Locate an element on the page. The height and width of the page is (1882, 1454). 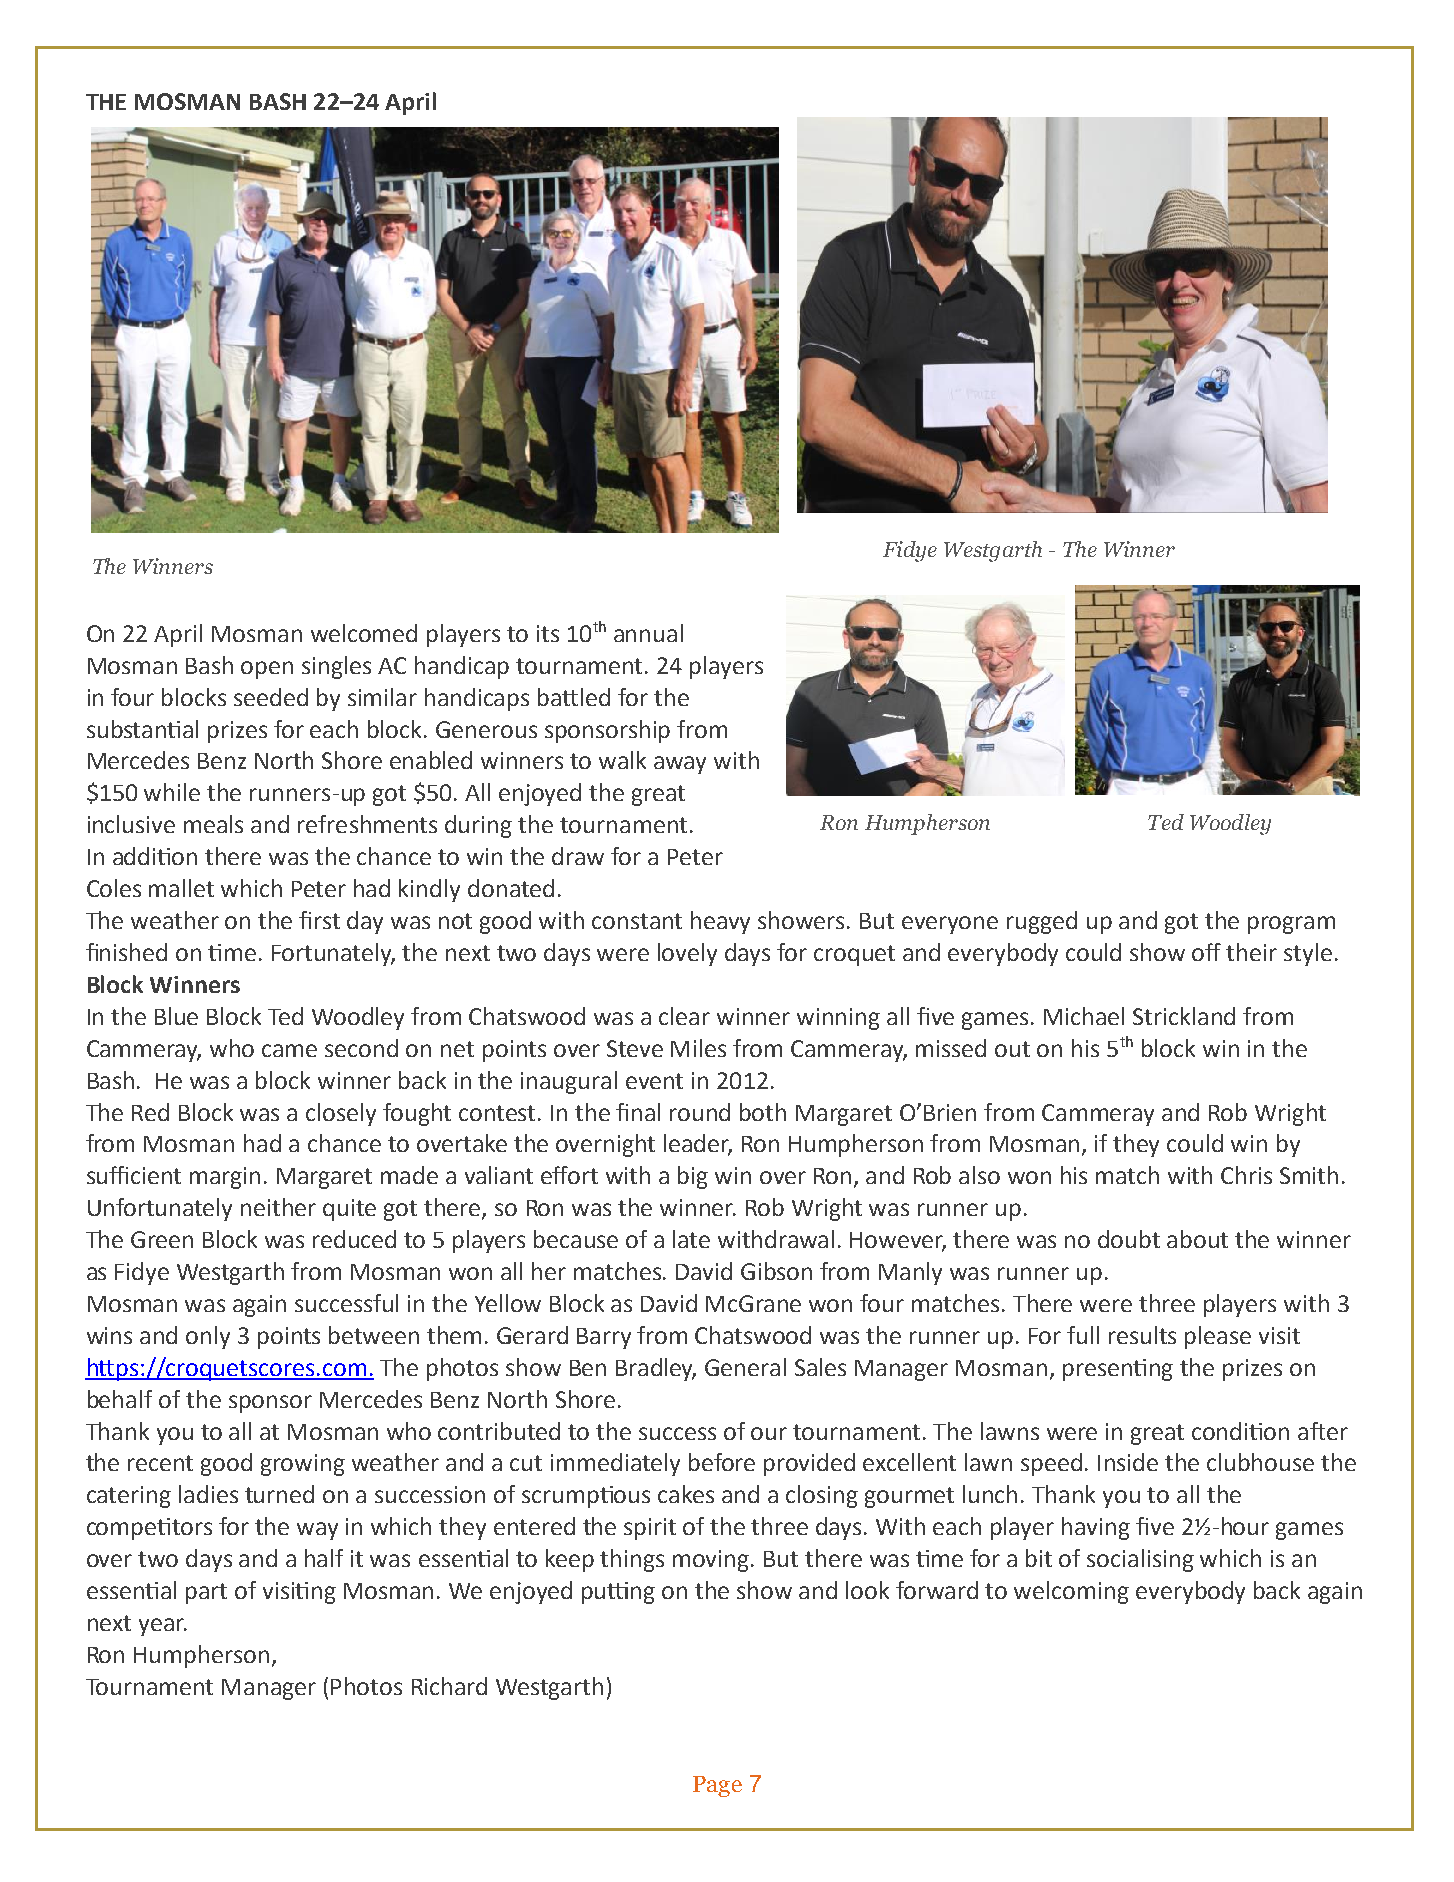
came is located at coordinates (289, 1050).
